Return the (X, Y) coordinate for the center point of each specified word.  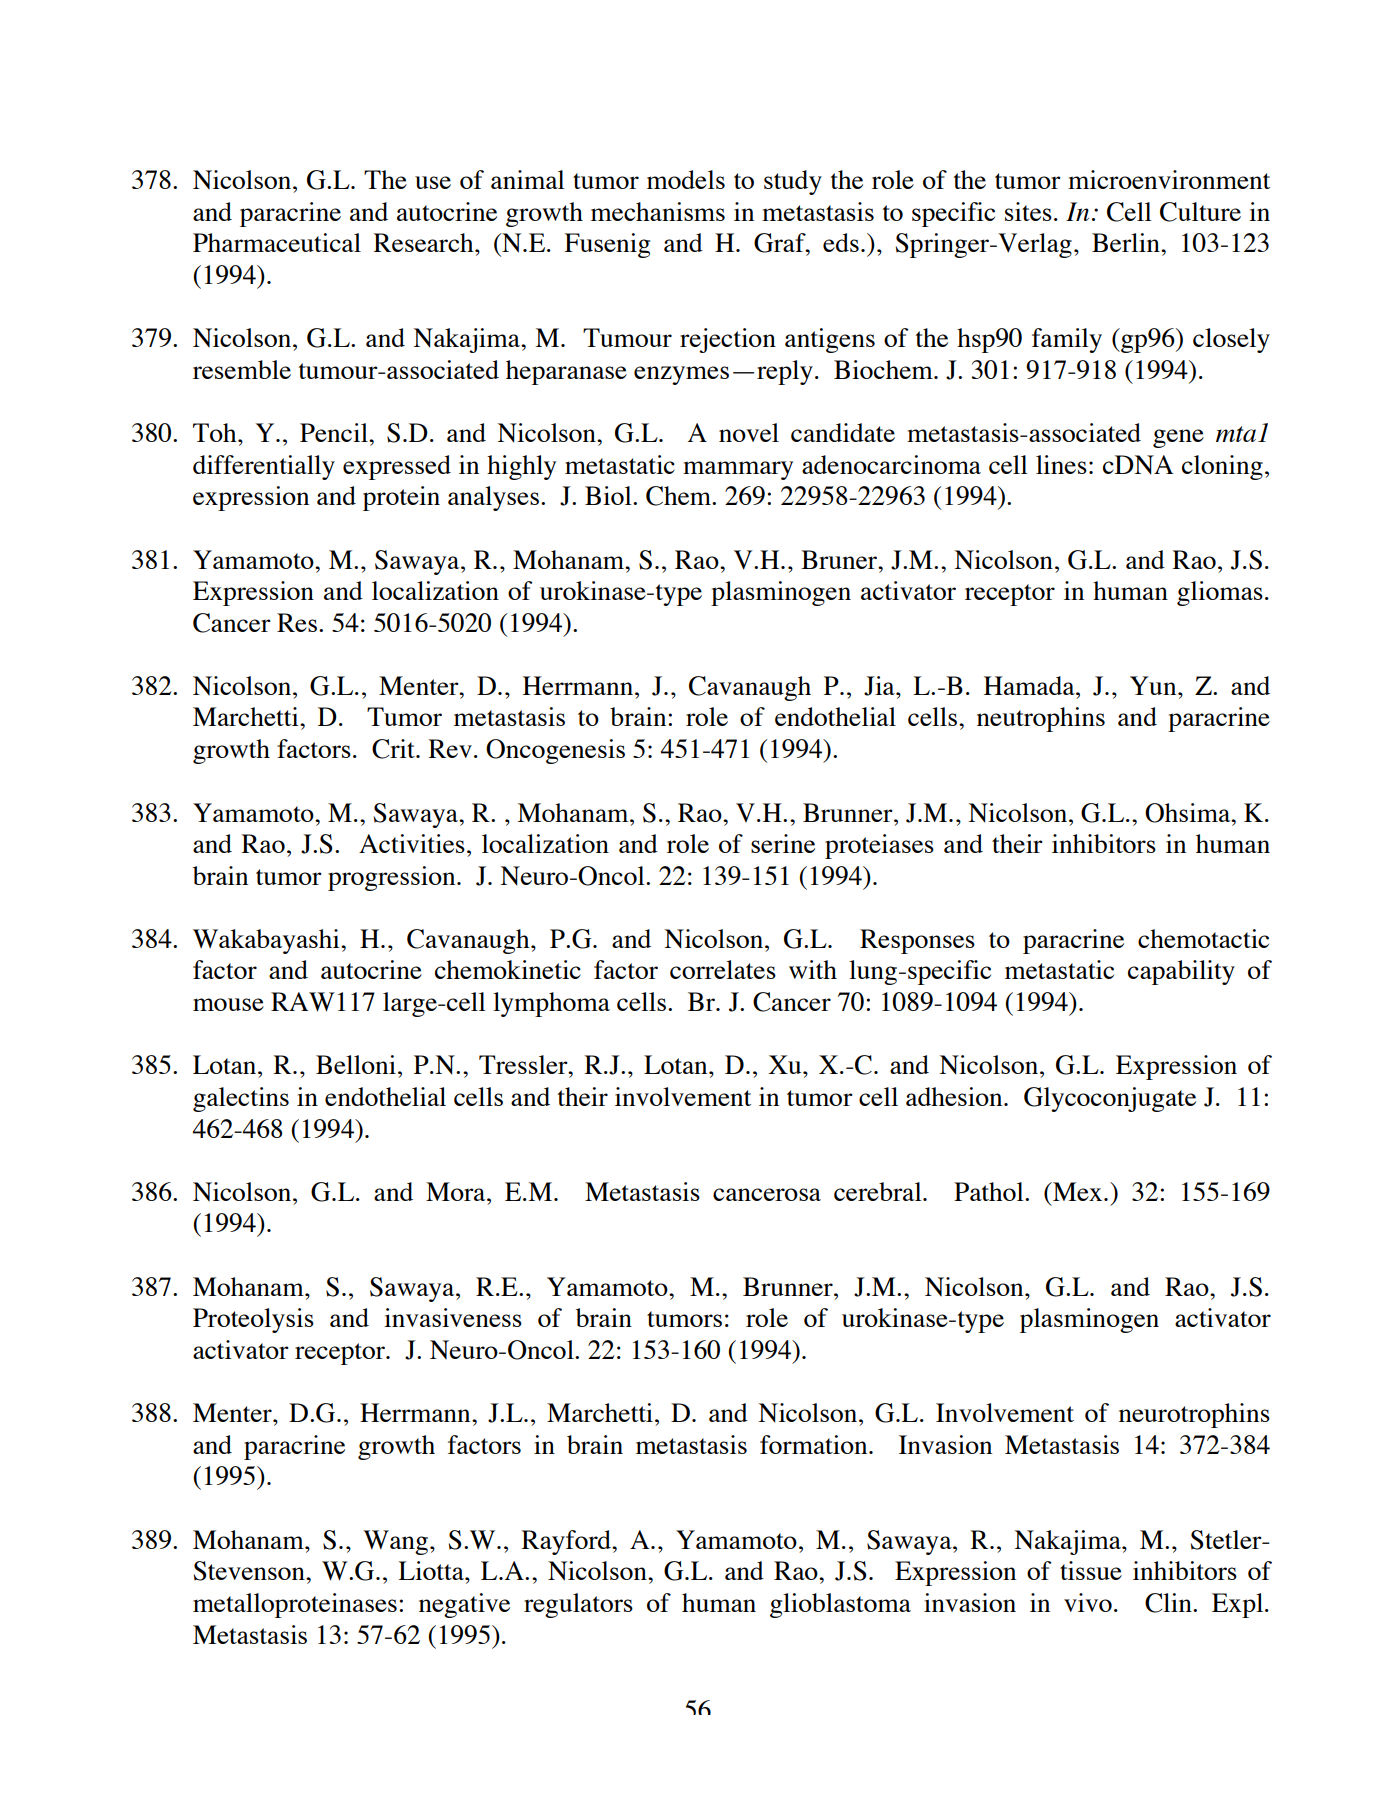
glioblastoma (840, 1605)
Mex (1078, 1191)
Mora (457, 1191)
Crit (394, 749)
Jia (880, 686)
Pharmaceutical (277, 242)
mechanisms (658, 211)
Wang (397, 1542)
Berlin (1127, 242)
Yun (1154, 685)
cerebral (879, 1191)
